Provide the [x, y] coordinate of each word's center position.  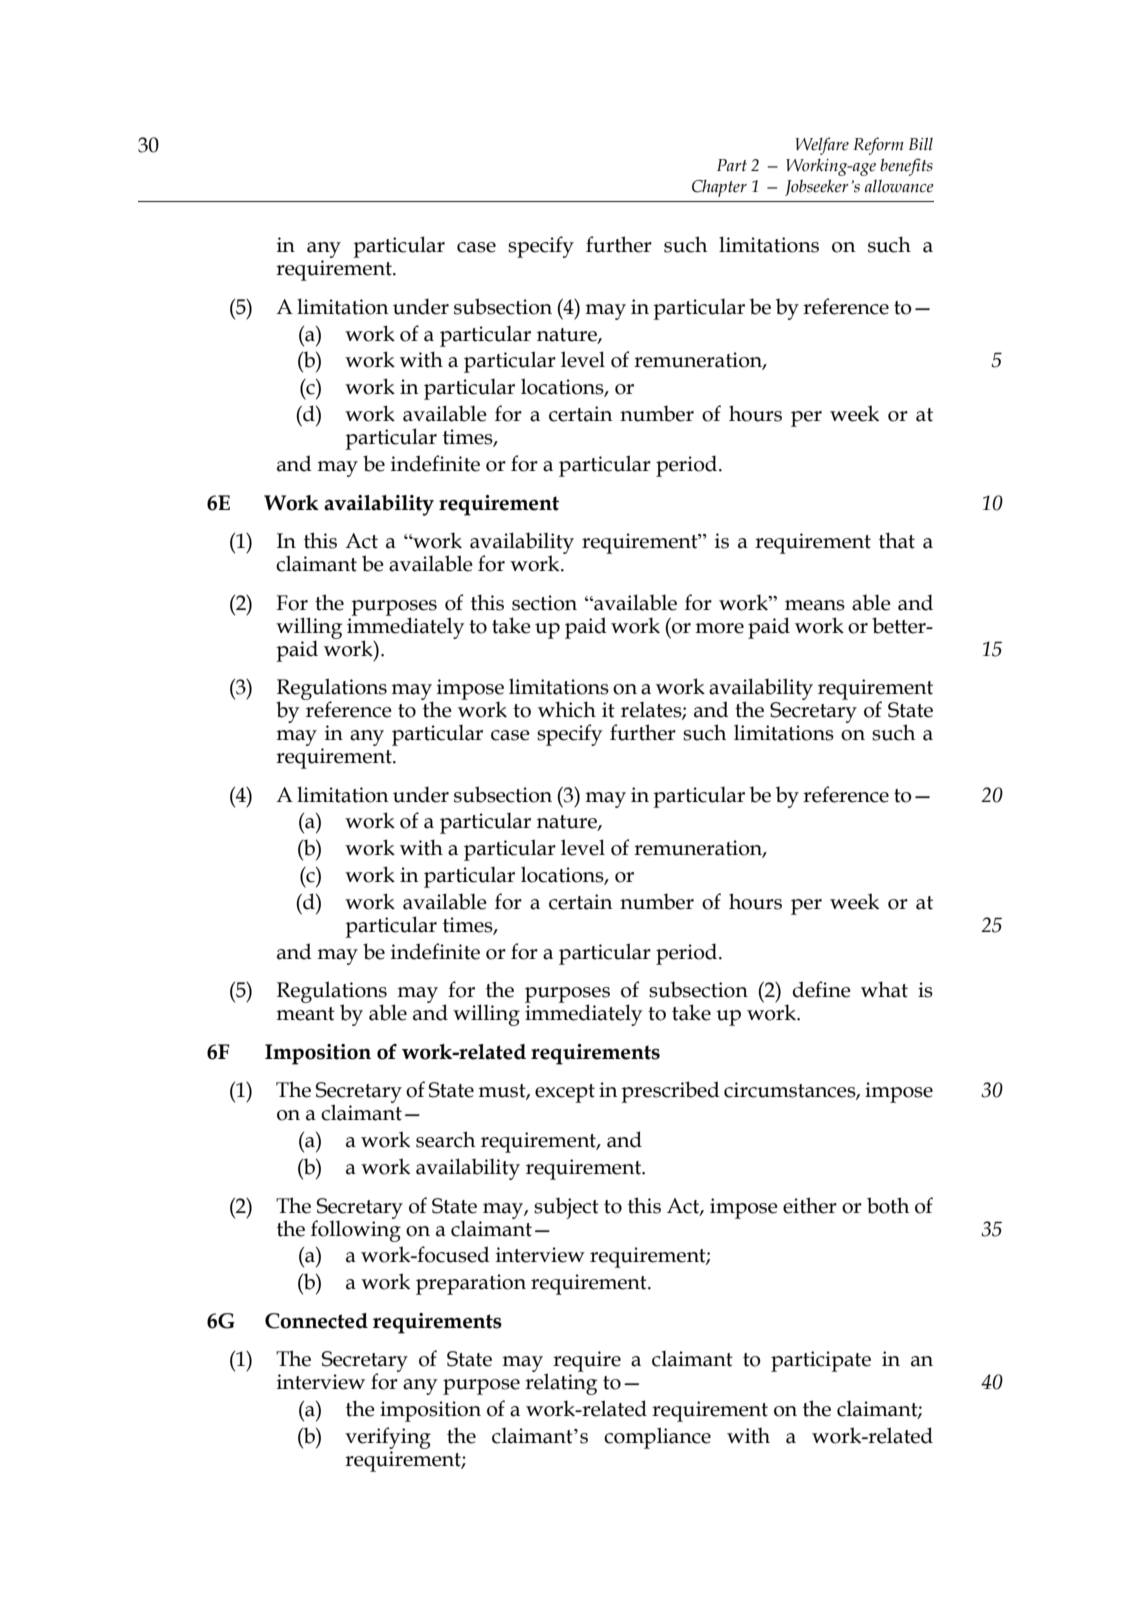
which [567, 709]
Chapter [719, 188]
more [719, 628]
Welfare [822, 146]
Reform [878, 146]
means [815, 605]
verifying [388, 1438]
